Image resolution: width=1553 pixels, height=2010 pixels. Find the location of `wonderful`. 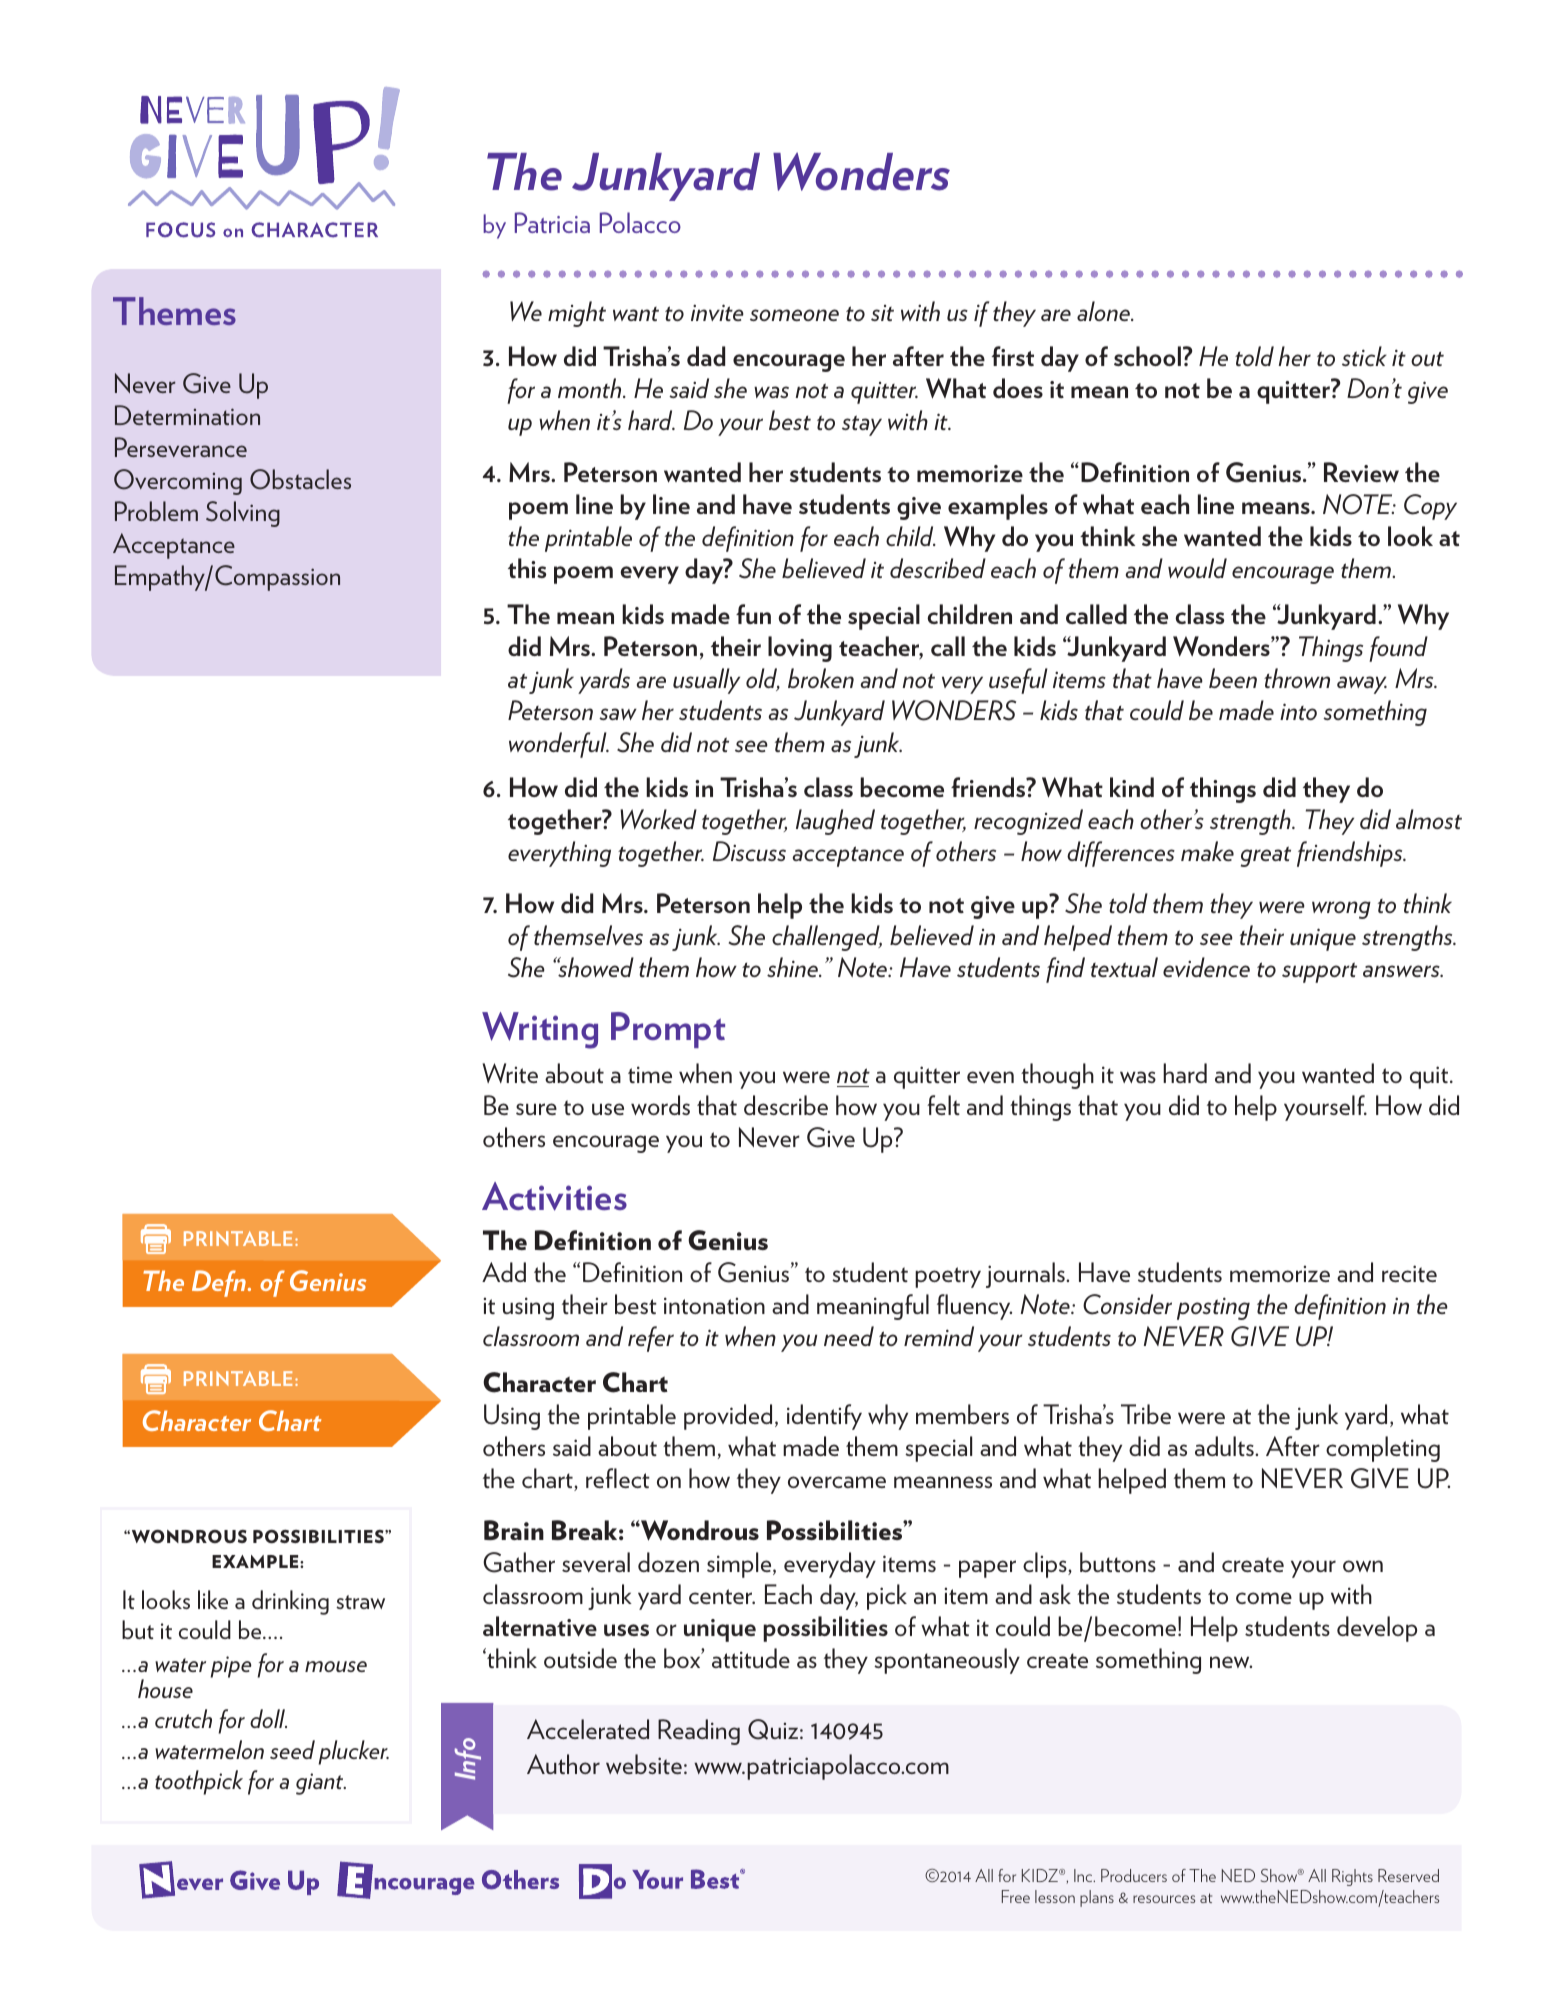

wonderful is located at coordinates (559, 745).
